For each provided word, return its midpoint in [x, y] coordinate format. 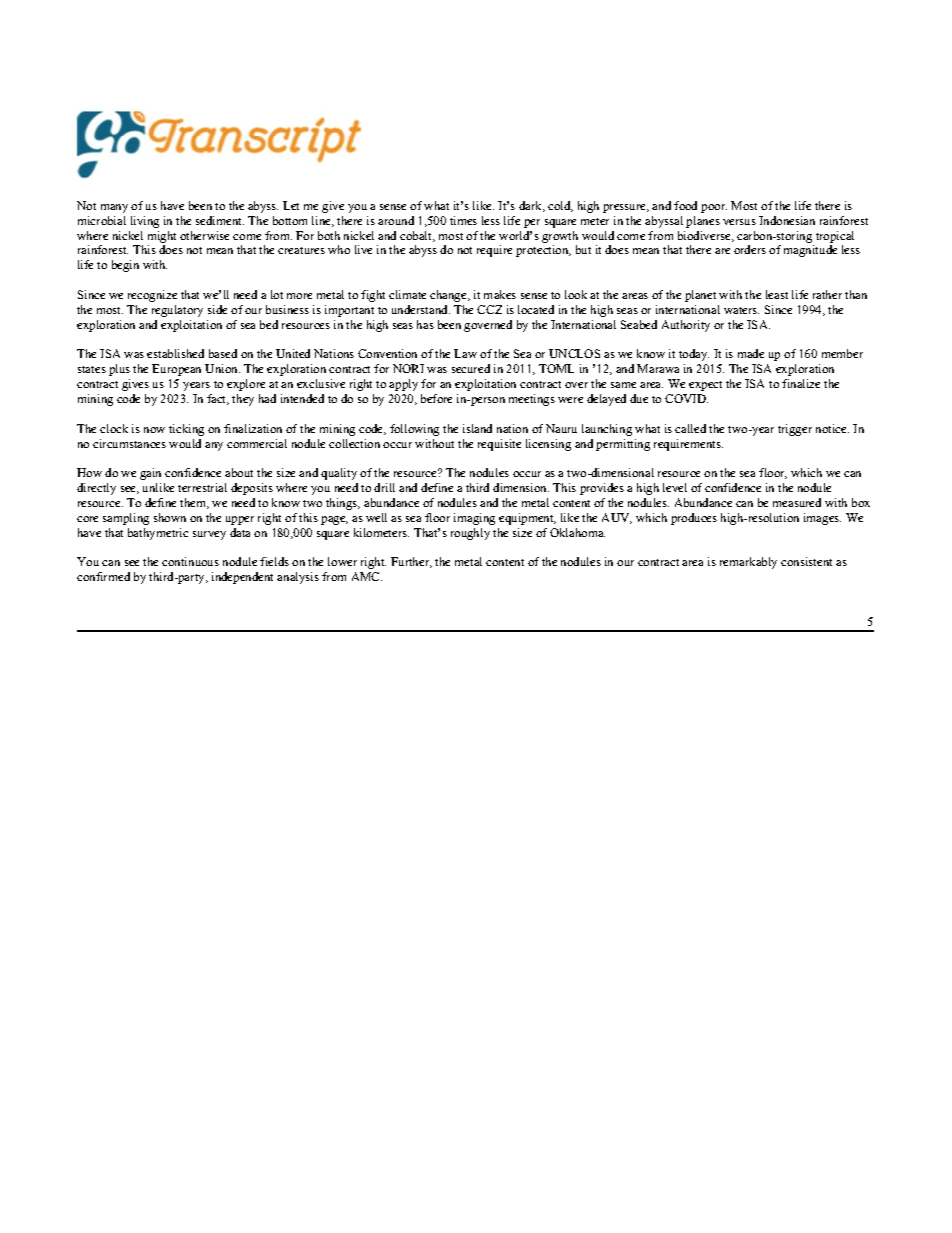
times [463, 220]
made [751, 353]
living [145, 222]
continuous [190, 561]
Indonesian [787, 220]
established [175, 353]
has [425, 324]
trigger [795, 430]
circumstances [129, 443]
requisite [499, 445]
